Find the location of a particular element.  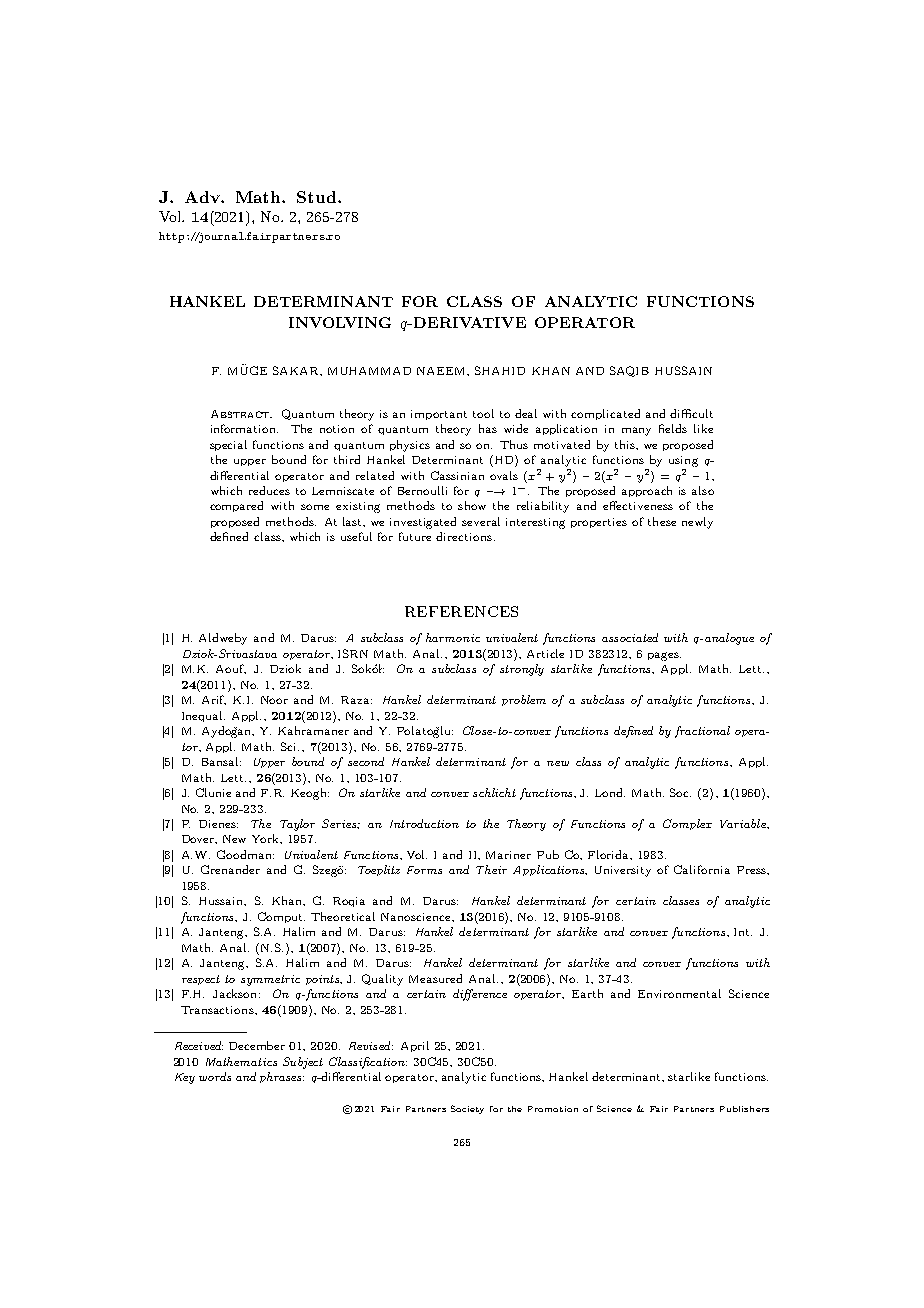

Society is located at coordinates (467, 1109).
